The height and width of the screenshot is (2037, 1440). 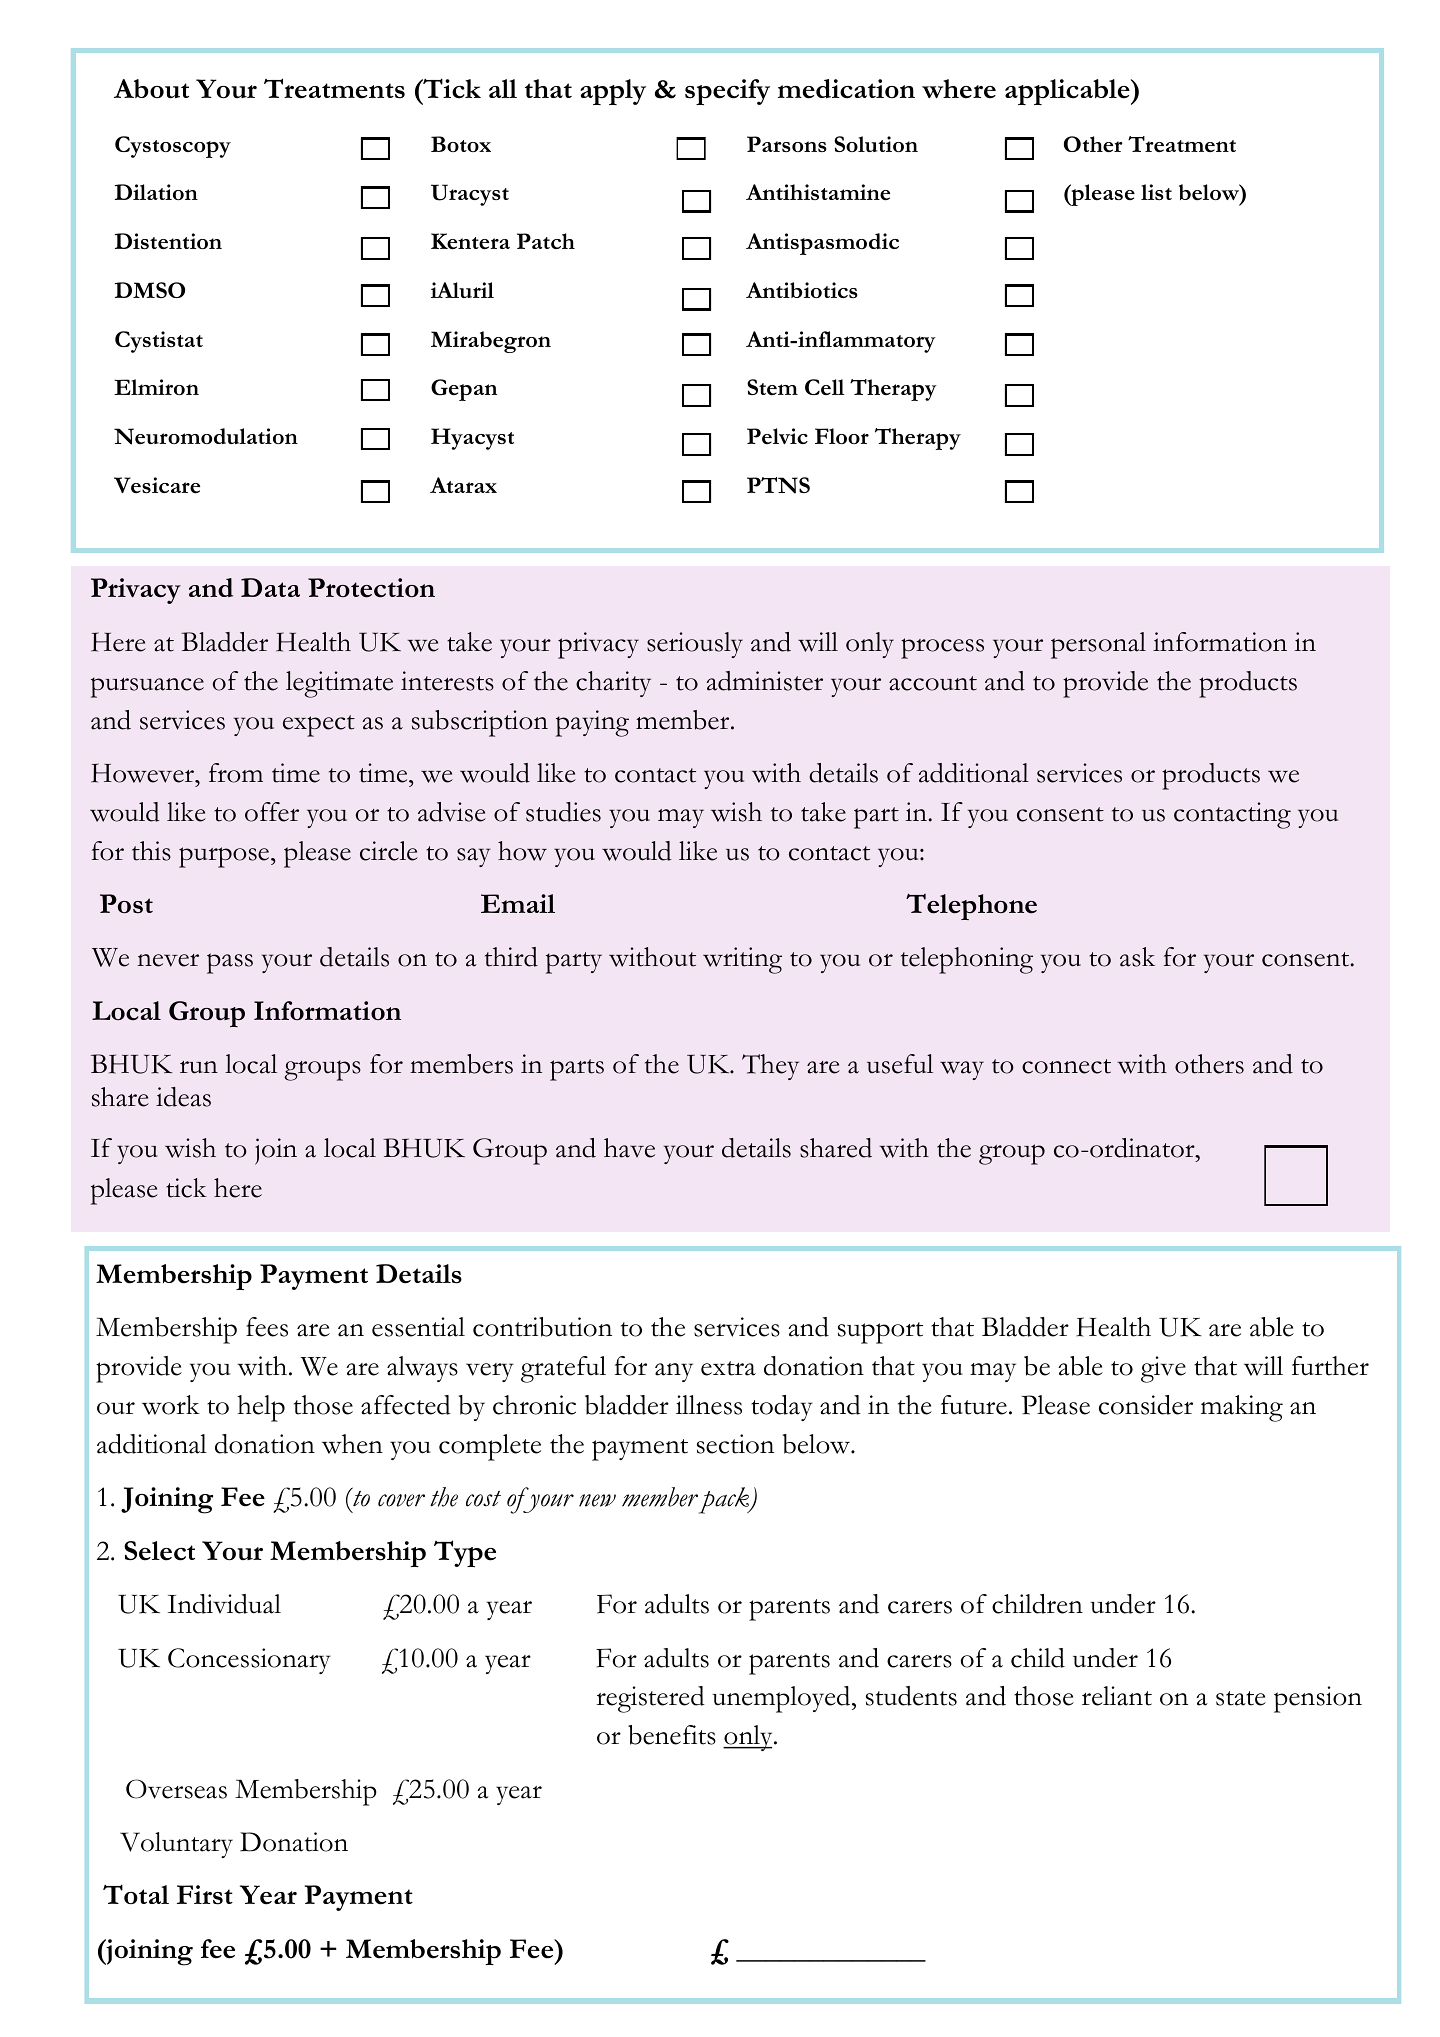 What do you see at coordinates (1241, 1698) in the screenshot?
I see `state` at bounding box center [1241, 1698].
